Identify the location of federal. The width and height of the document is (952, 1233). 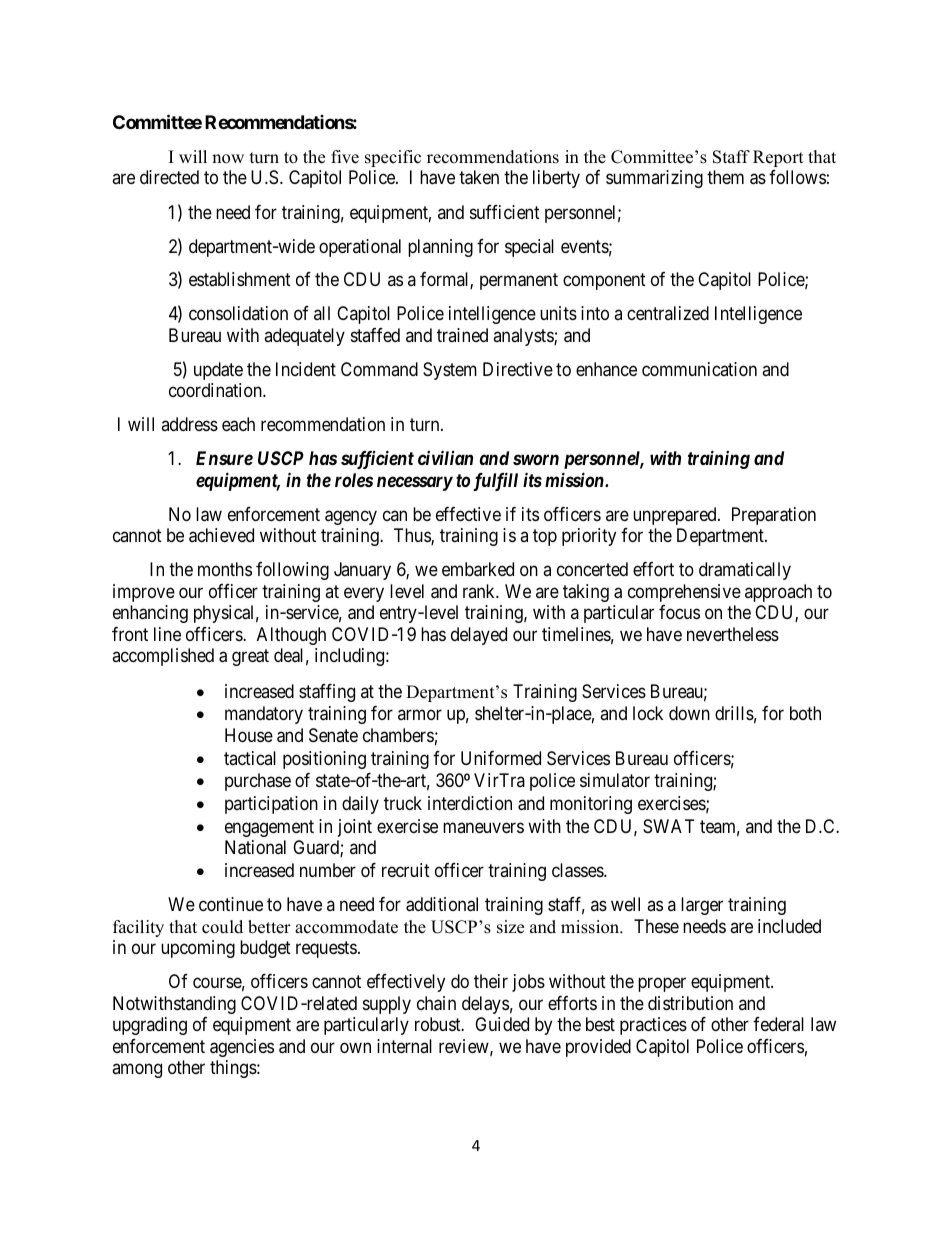
(778, 1024).
